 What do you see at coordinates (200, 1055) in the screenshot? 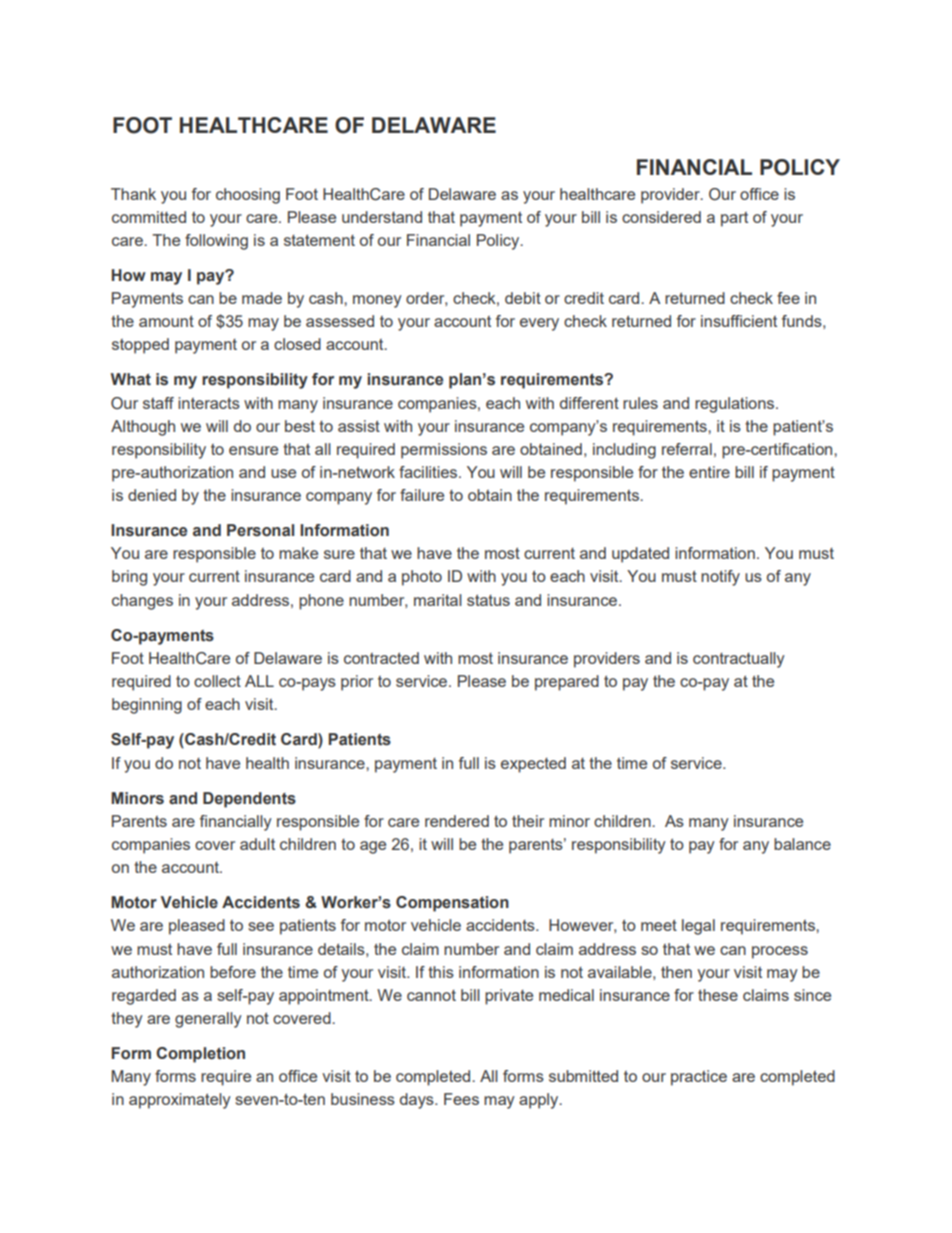
I see `Completion` at bounding box center [200, 1055].
